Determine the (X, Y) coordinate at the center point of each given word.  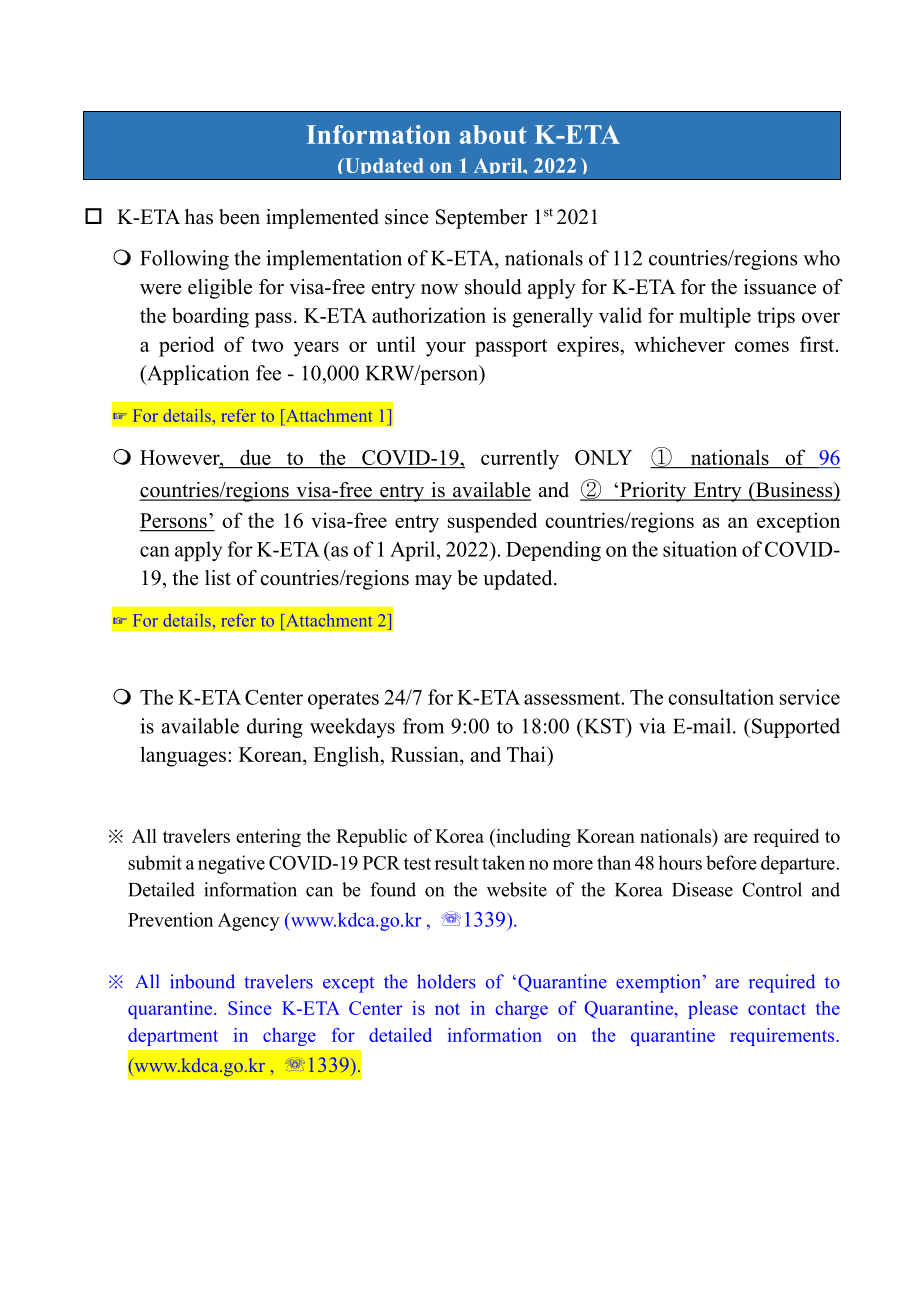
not (447, 1009)
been (239, 217)
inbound (202, 981)
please (713, 1010)
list (218, 578)
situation (700, 549)
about (493, 134)
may (433, 582)
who (821, 258)
